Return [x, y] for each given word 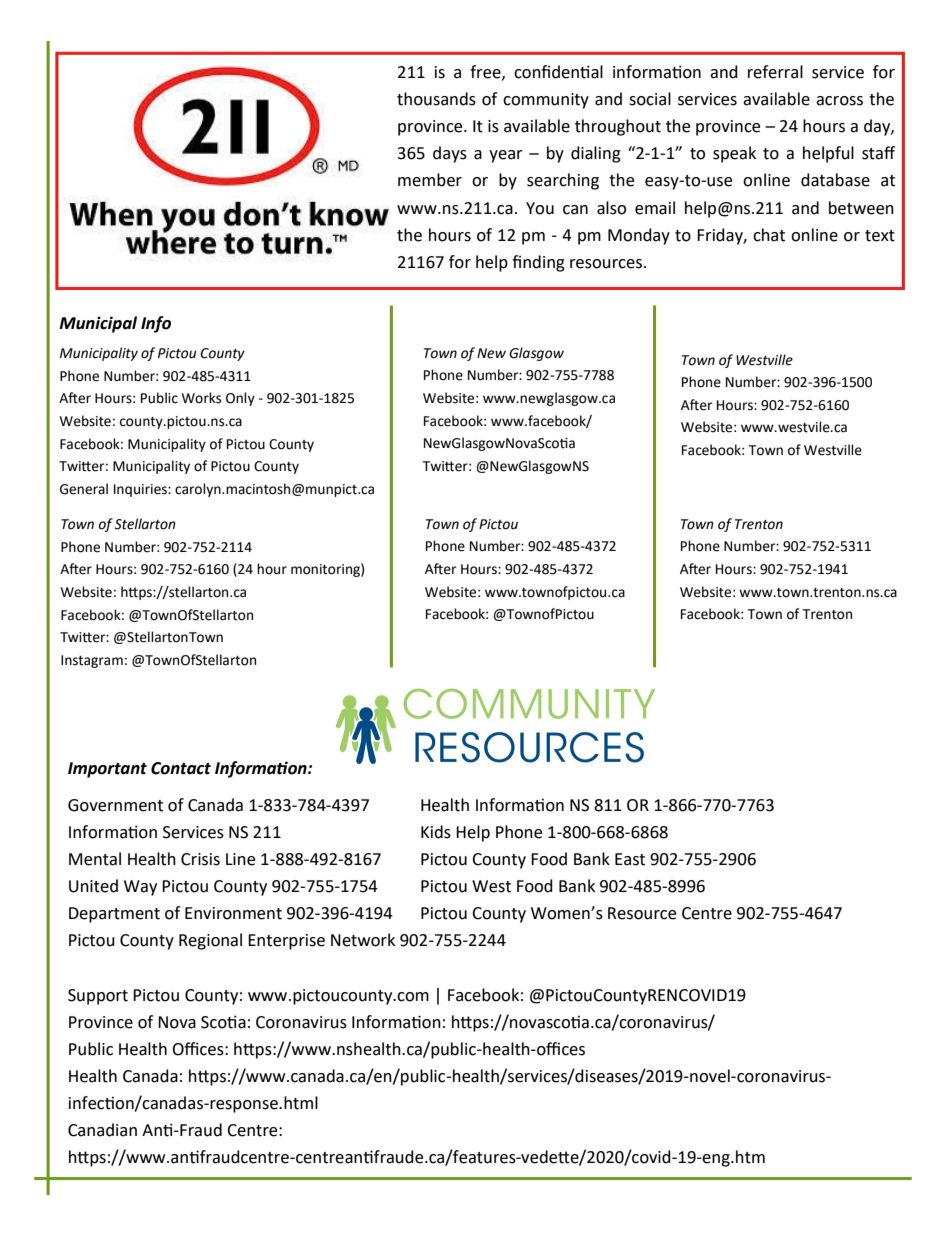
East [630, 859]
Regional [210, 941]
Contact [181, 768]
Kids [436, 832]
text [880, 236]
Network [363, 940]
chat [769, 235]
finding [538, 263]
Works [201, 398]
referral [775, 72]
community [546, 101]
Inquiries [141, 490]
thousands [436, 99]
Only [240, 399]
